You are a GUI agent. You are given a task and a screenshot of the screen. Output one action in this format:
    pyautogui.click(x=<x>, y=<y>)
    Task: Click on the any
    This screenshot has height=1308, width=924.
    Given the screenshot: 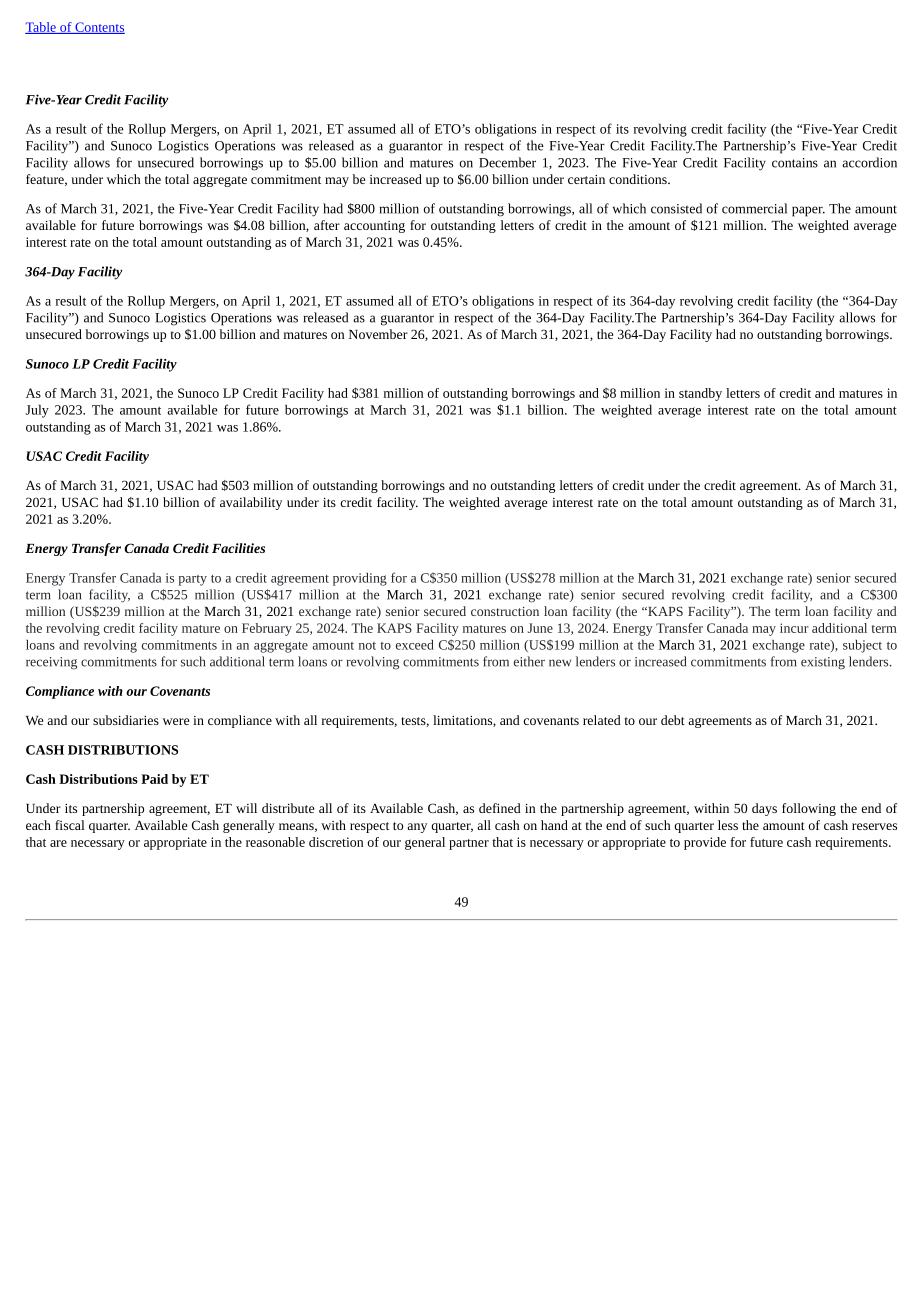 What is the action you would take?
    pyautogui.click(x=417, y=828)
